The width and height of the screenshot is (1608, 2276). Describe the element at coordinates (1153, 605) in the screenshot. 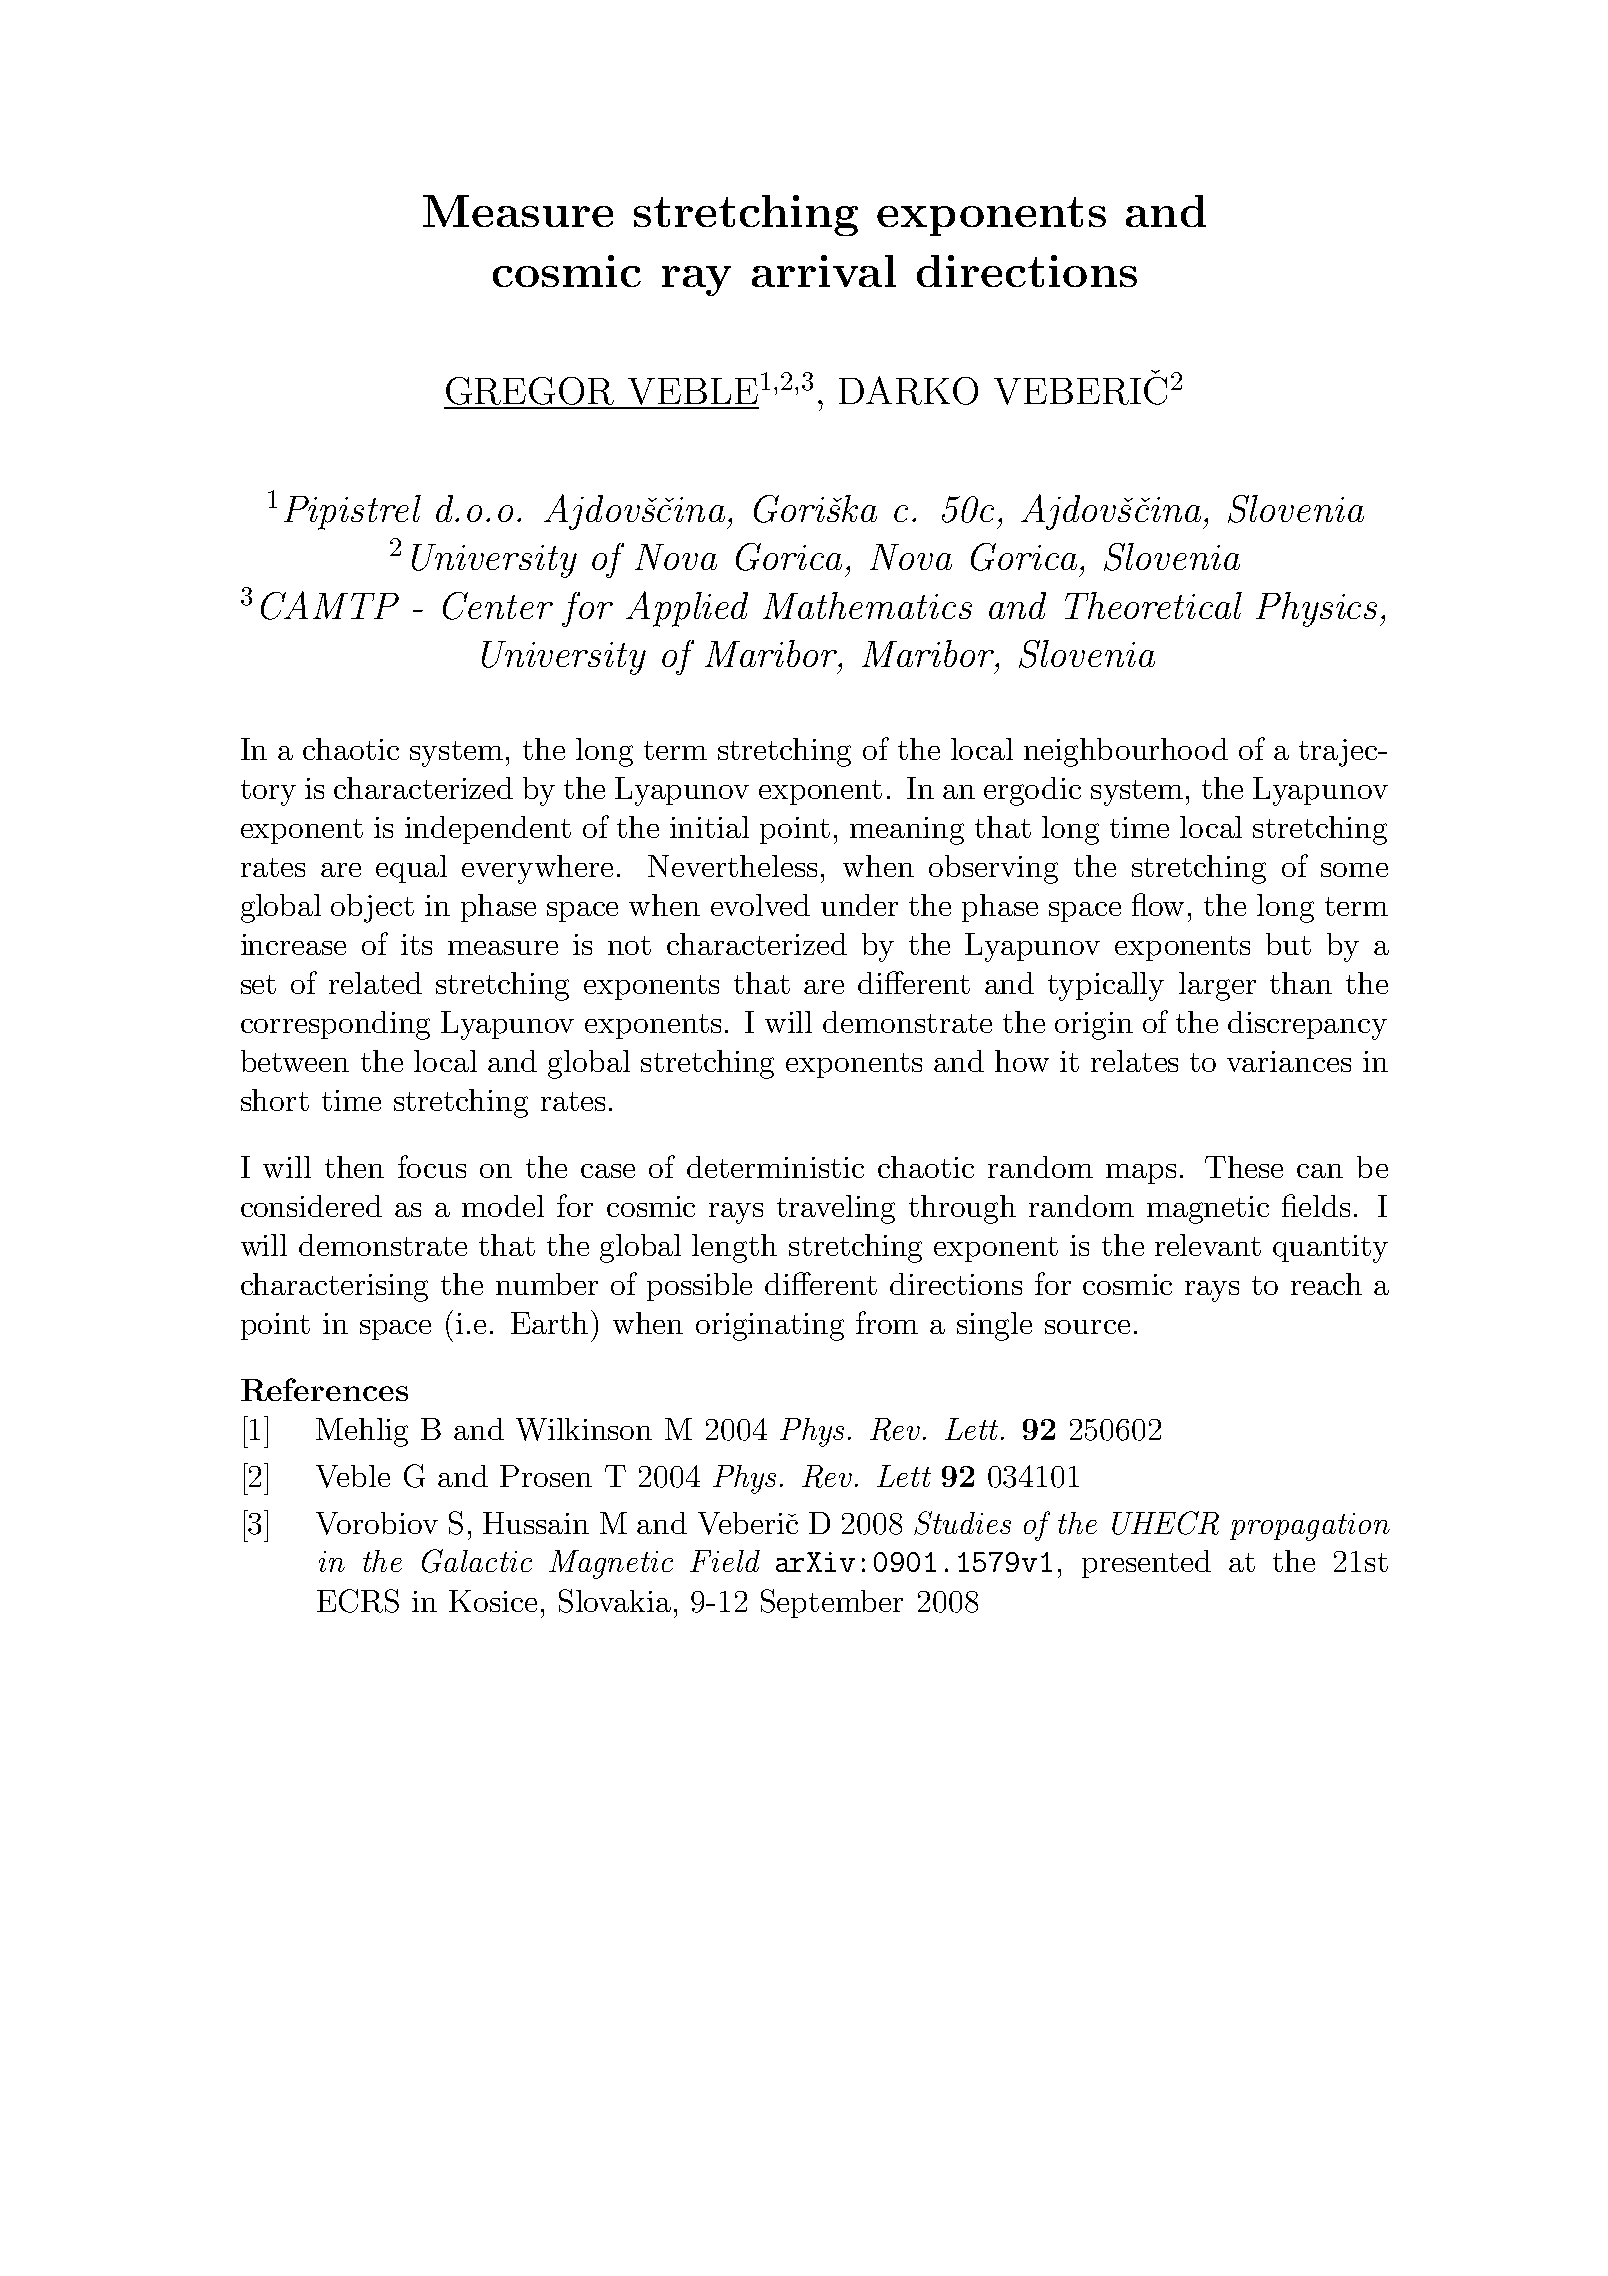

I see `Theoretical` at that location.
